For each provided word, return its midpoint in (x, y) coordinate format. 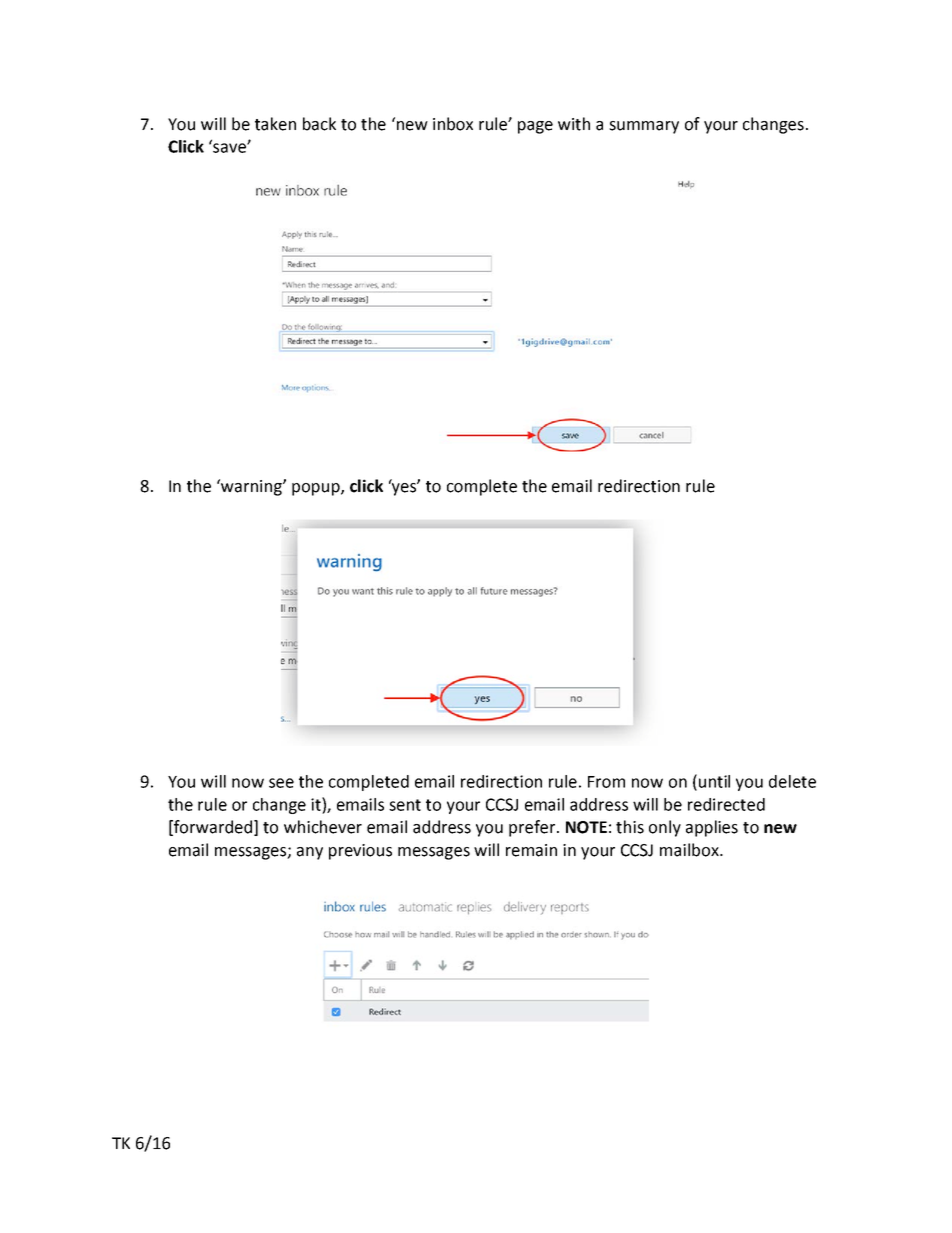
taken (275, 124)
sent (405, 805)
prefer (532, 828)
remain (531, 850)
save (229, 147)
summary (644, 127)
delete (792, 781)
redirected (726, 804)
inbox (453, 124)
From (606, 782)
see (281, 783)
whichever (323, 827)
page (535, 127)
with (574, 124)
